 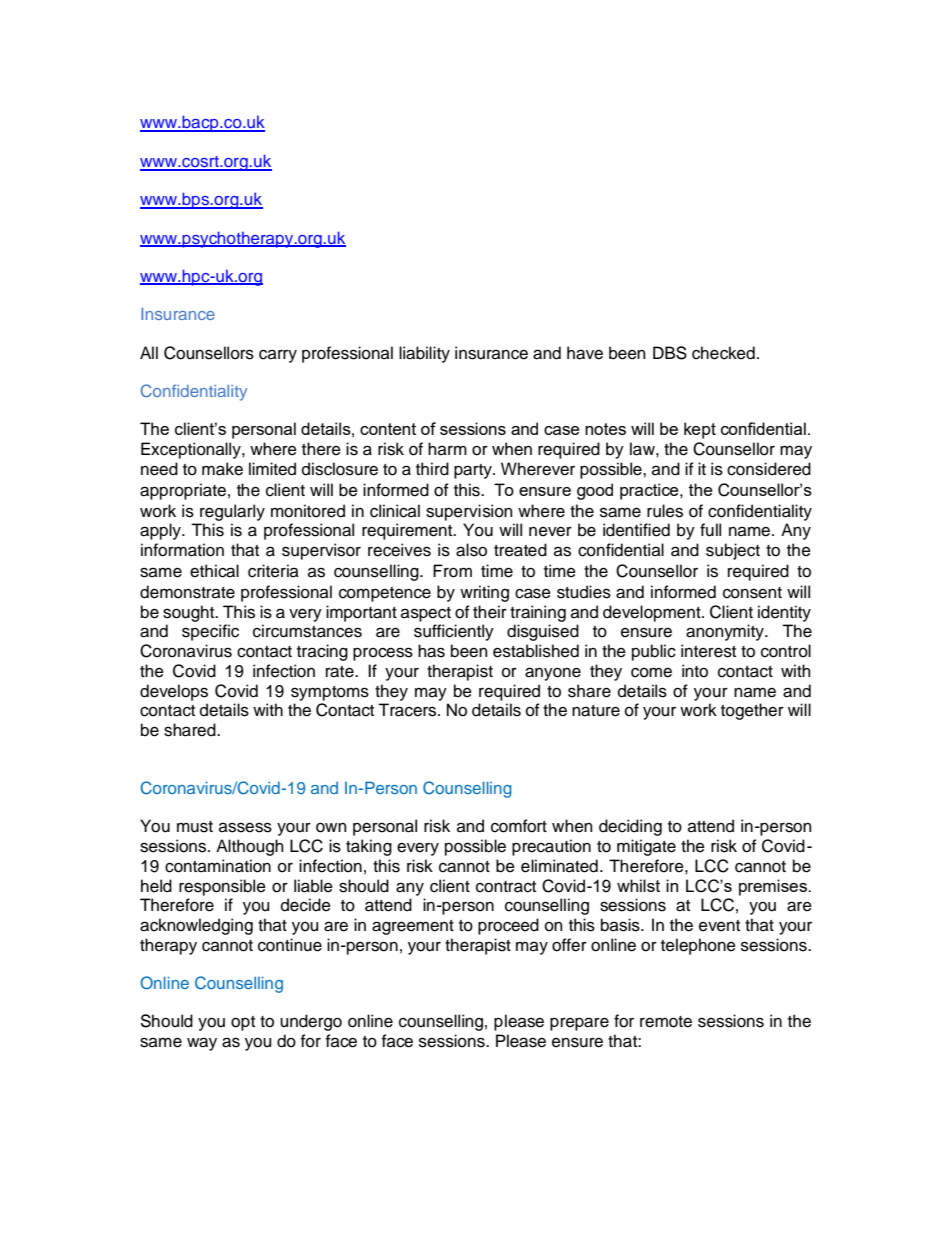 What do you see at coordinates (243, 1023) in the document?
I see `opt` at bounding box center [243, 1023].
